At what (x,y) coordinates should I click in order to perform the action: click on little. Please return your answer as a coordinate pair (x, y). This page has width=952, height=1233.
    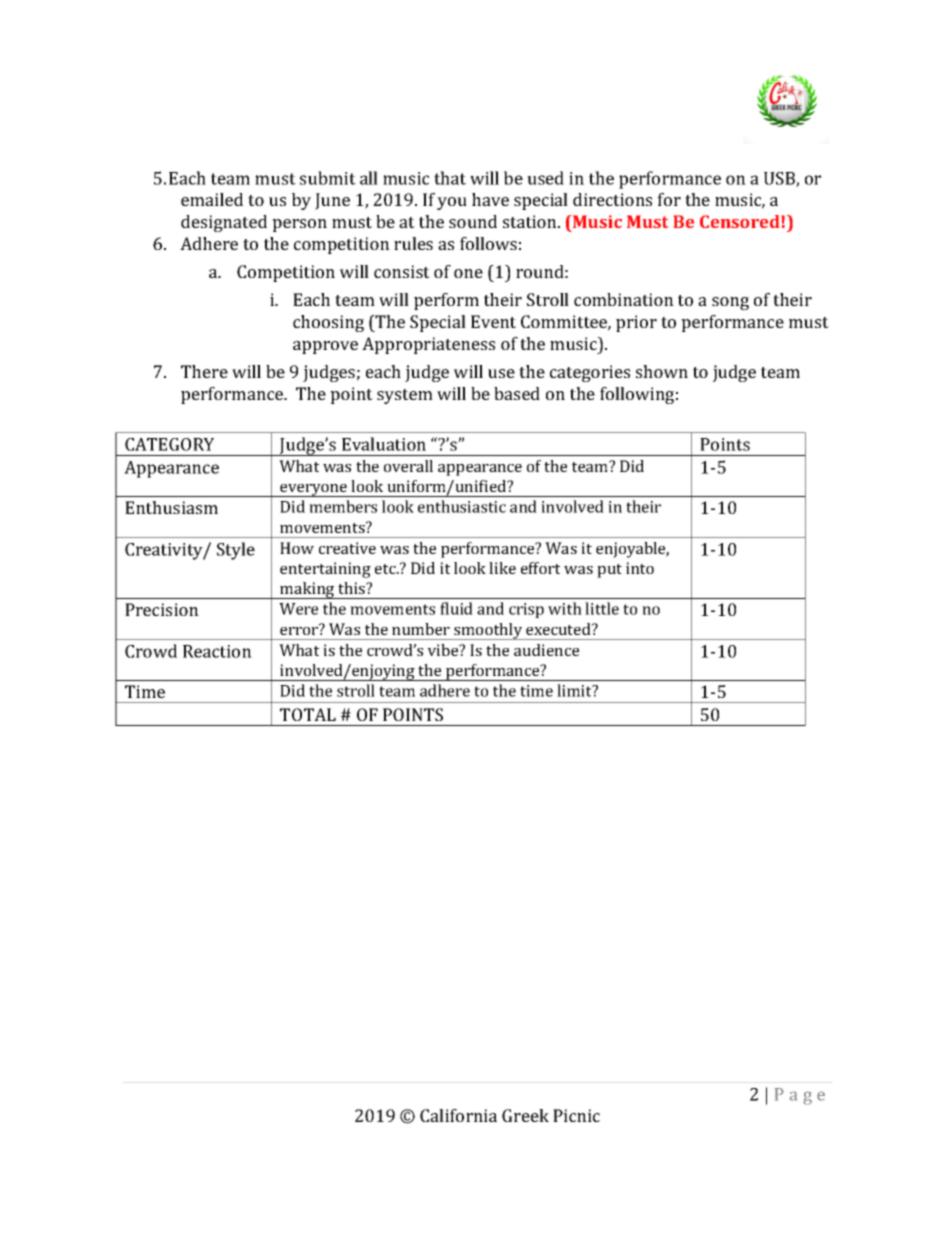
    Looking at the image, I should click on (602, 608).
